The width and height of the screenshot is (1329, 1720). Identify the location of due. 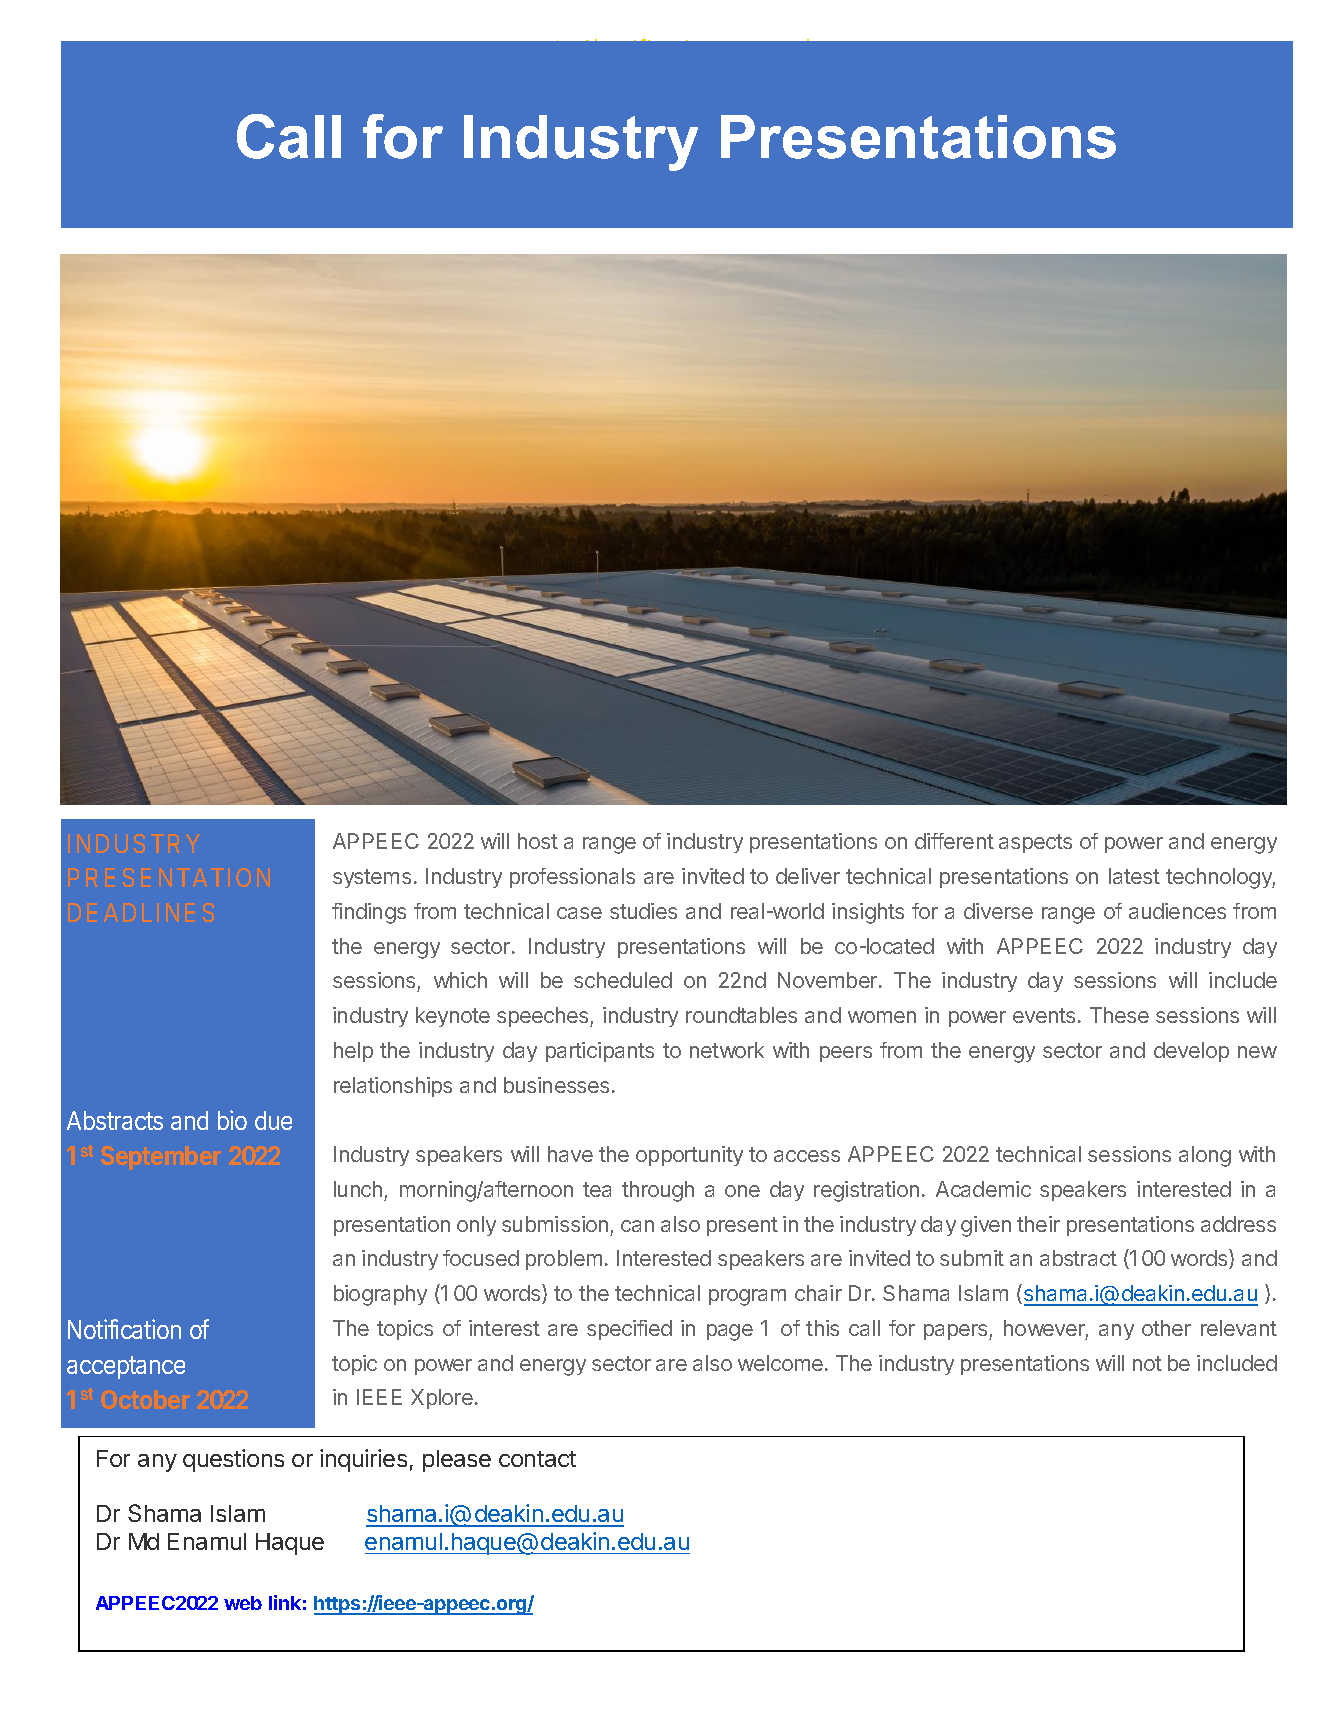
(273, 1120).
